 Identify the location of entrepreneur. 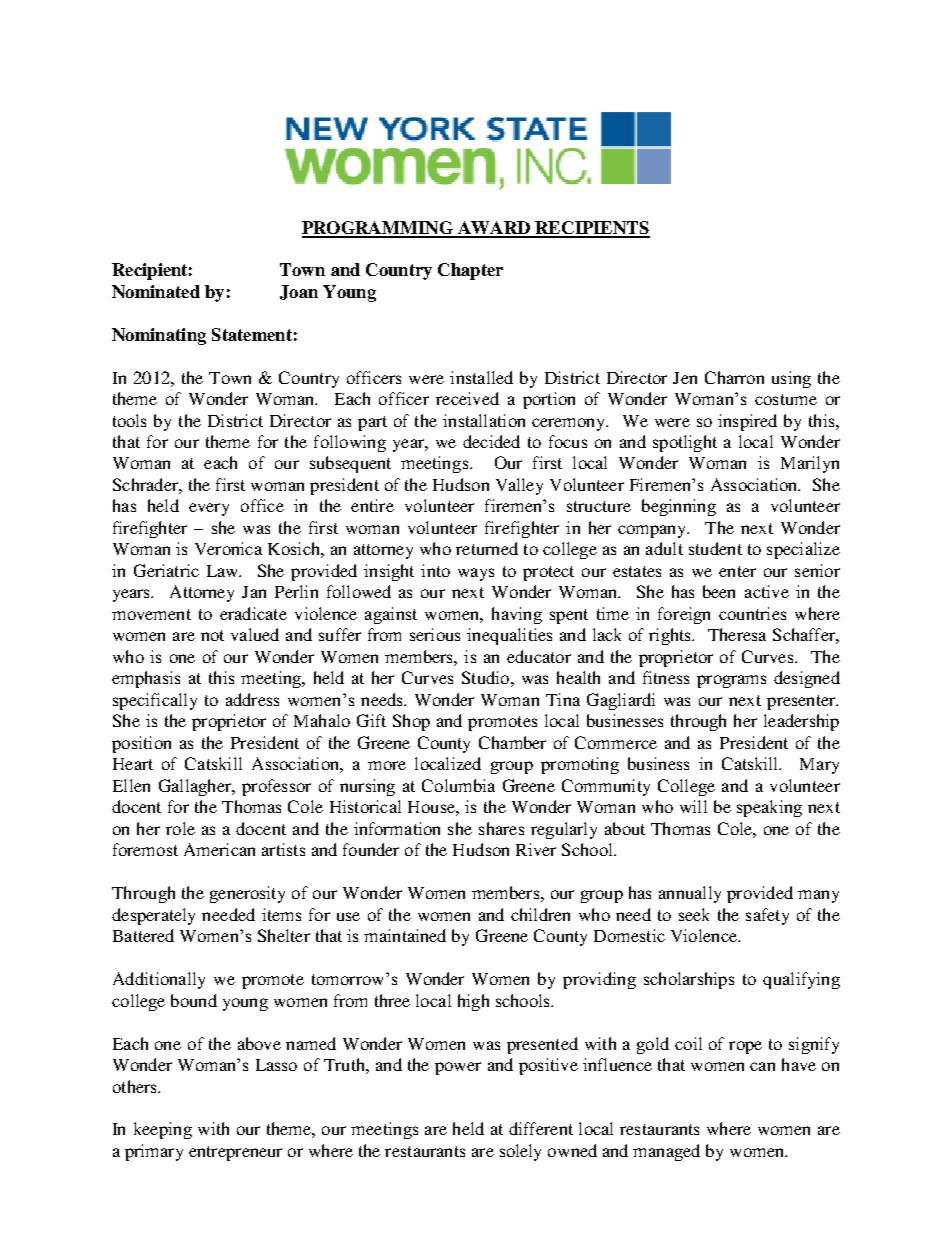
(235, 1153).
